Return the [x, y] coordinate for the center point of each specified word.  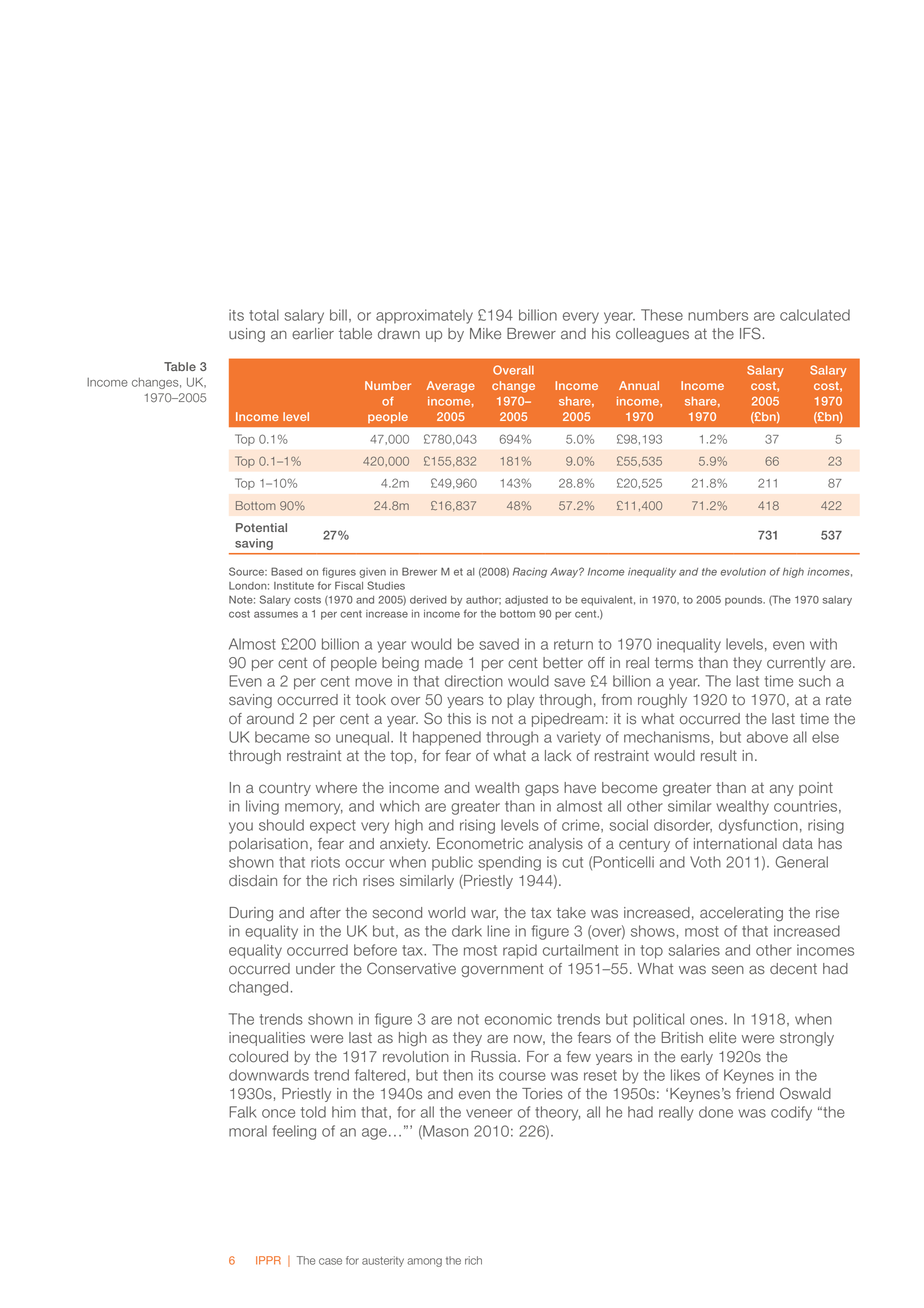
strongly [807, 1039]
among [424, 1262]
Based [286, 571]
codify [791, 1113]
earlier [313, 334]
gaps [542, 790]
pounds [745, 601]
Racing [530, 572]
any [782, 790]
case [330, 1261]
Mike [485, 334]
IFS [750, 333]
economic [518, 1019]
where [336, 788]
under [315, 969]
